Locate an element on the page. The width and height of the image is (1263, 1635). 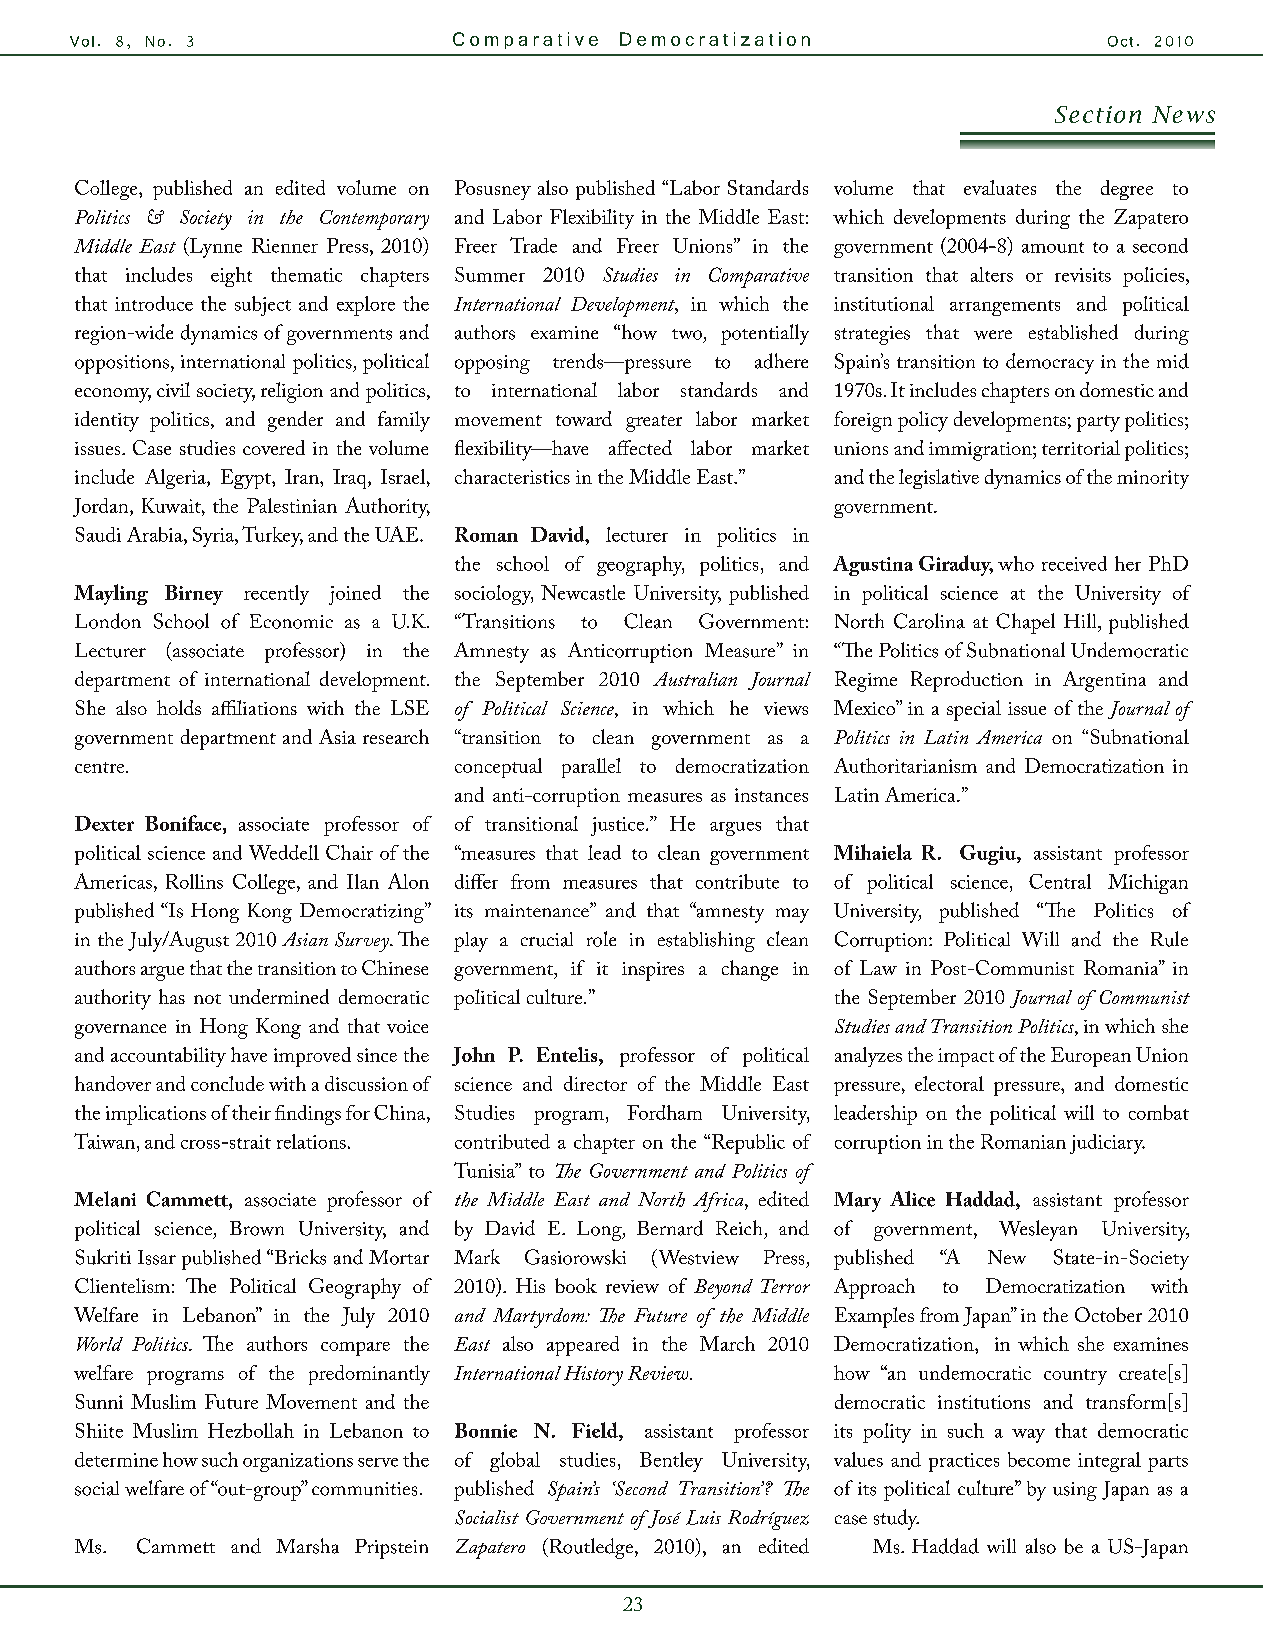
Trade is located at coordinates (533, 245).
